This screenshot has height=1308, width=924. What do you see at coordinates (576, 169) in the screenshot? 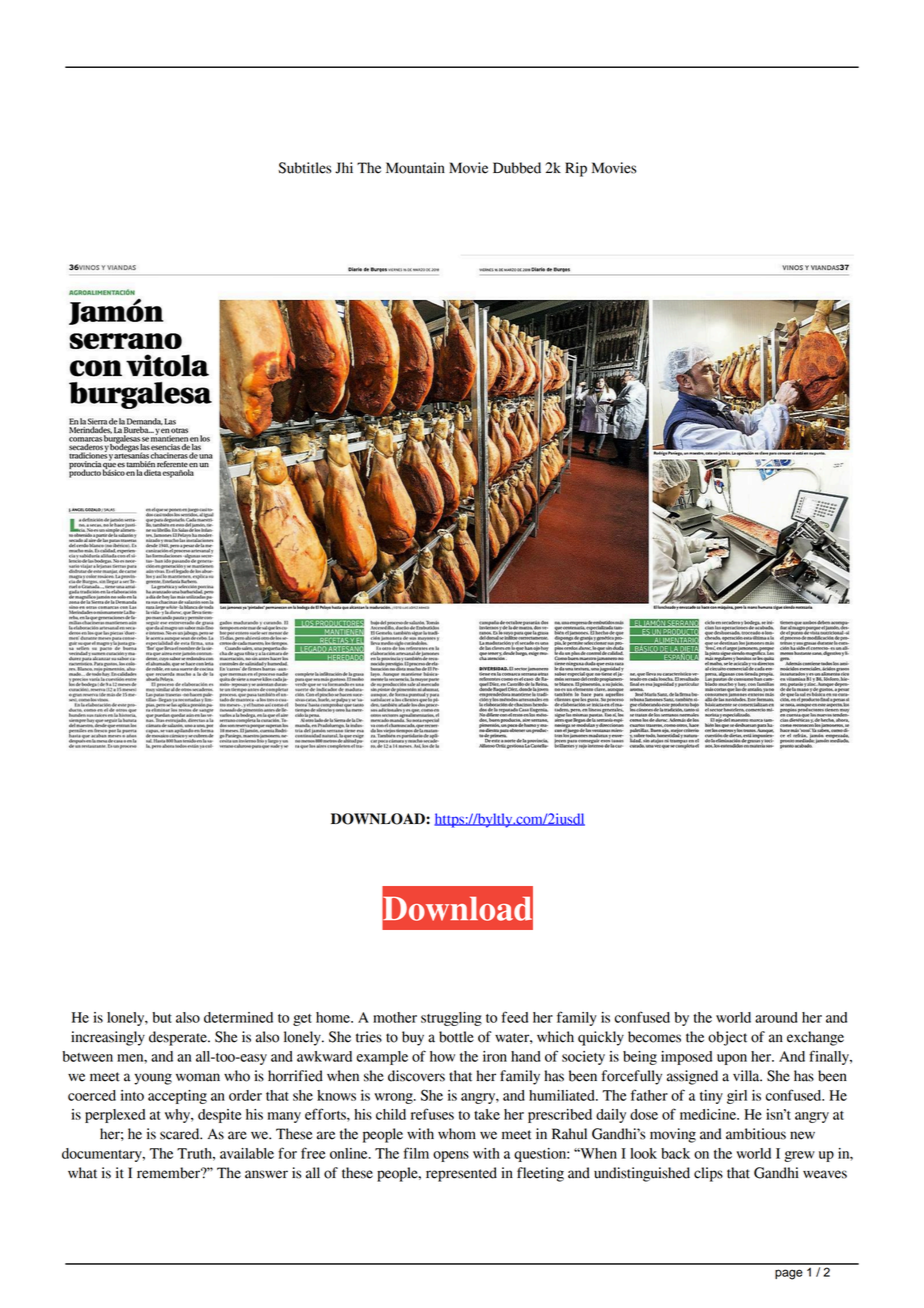
I see `Rip` at bounding box center [576, 169].
